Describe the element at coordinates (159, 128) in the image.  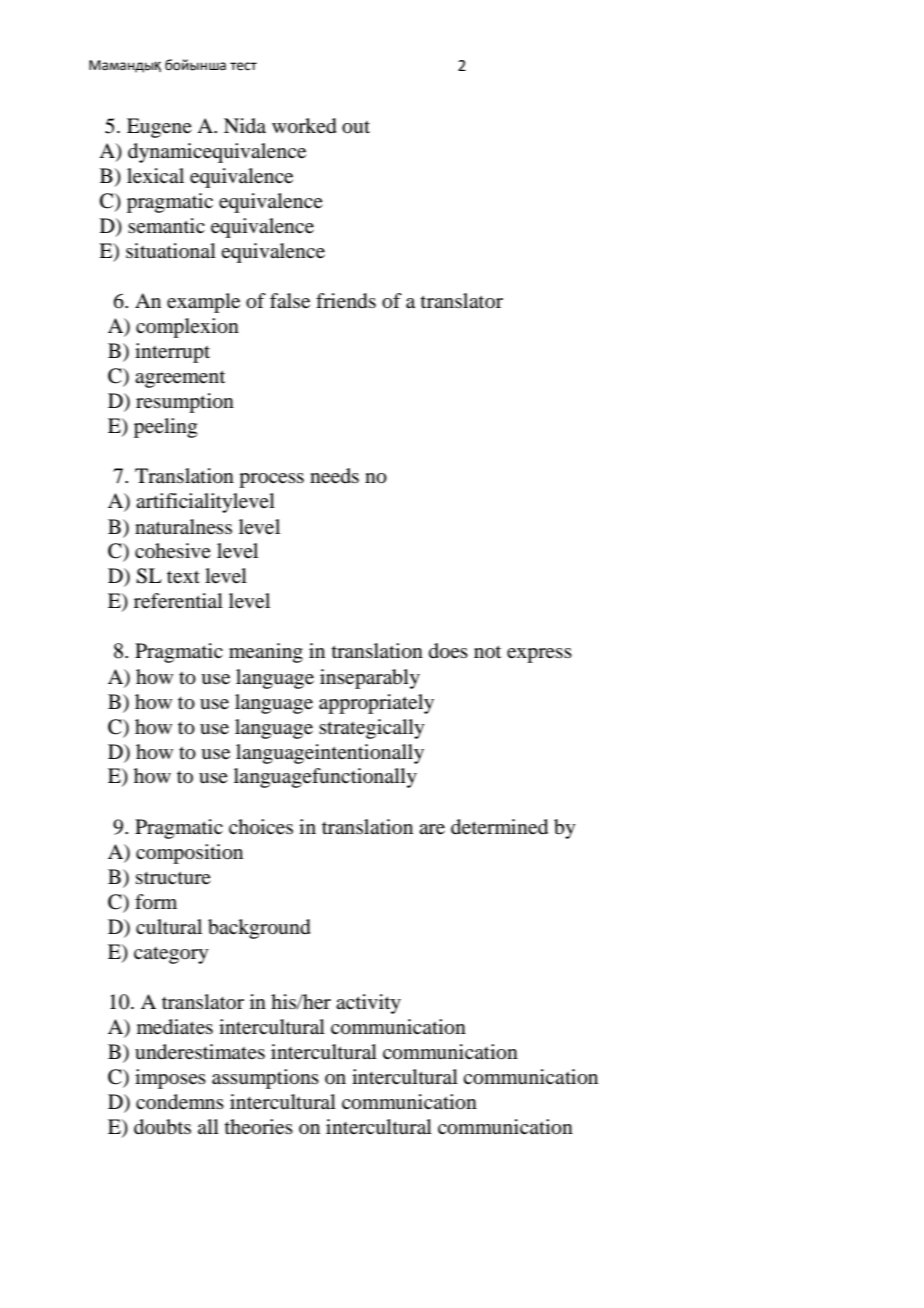
I see `Eugene` at that location.
